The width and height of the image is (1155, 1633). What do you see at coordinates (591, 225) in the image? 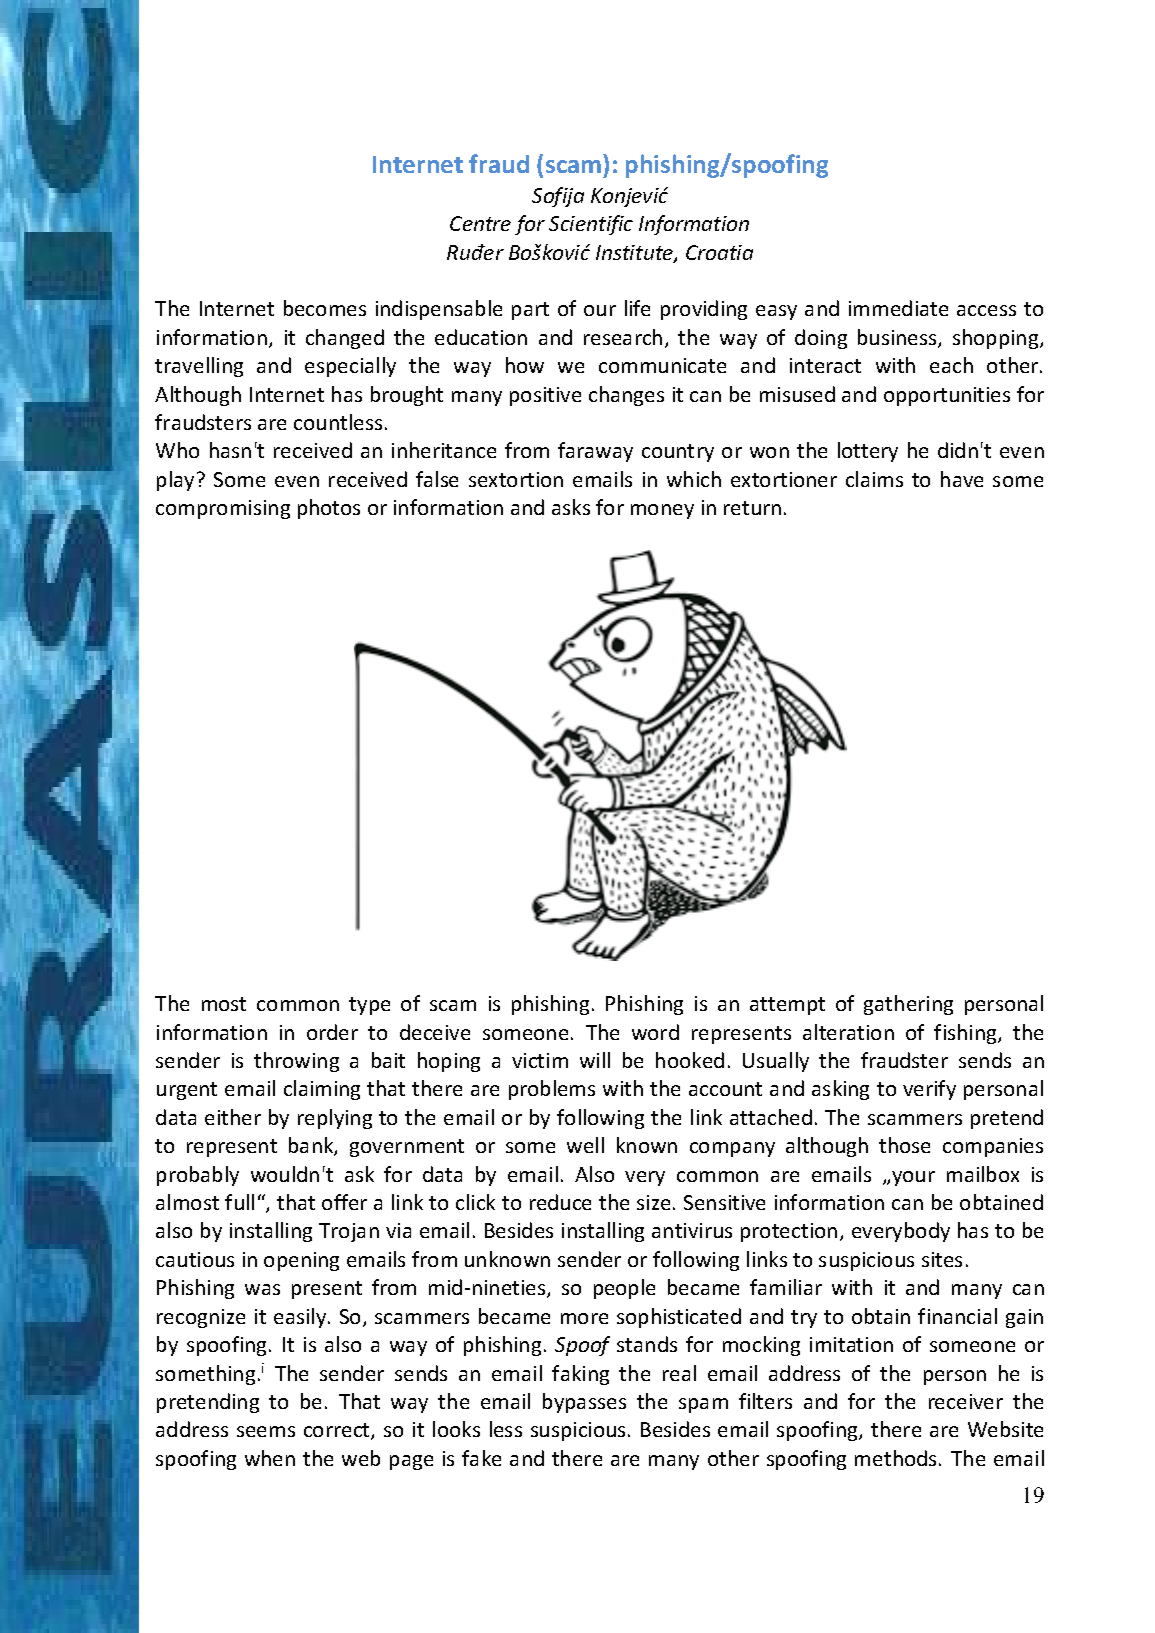
I see `Scientific` at bounding box center [591, 225].
